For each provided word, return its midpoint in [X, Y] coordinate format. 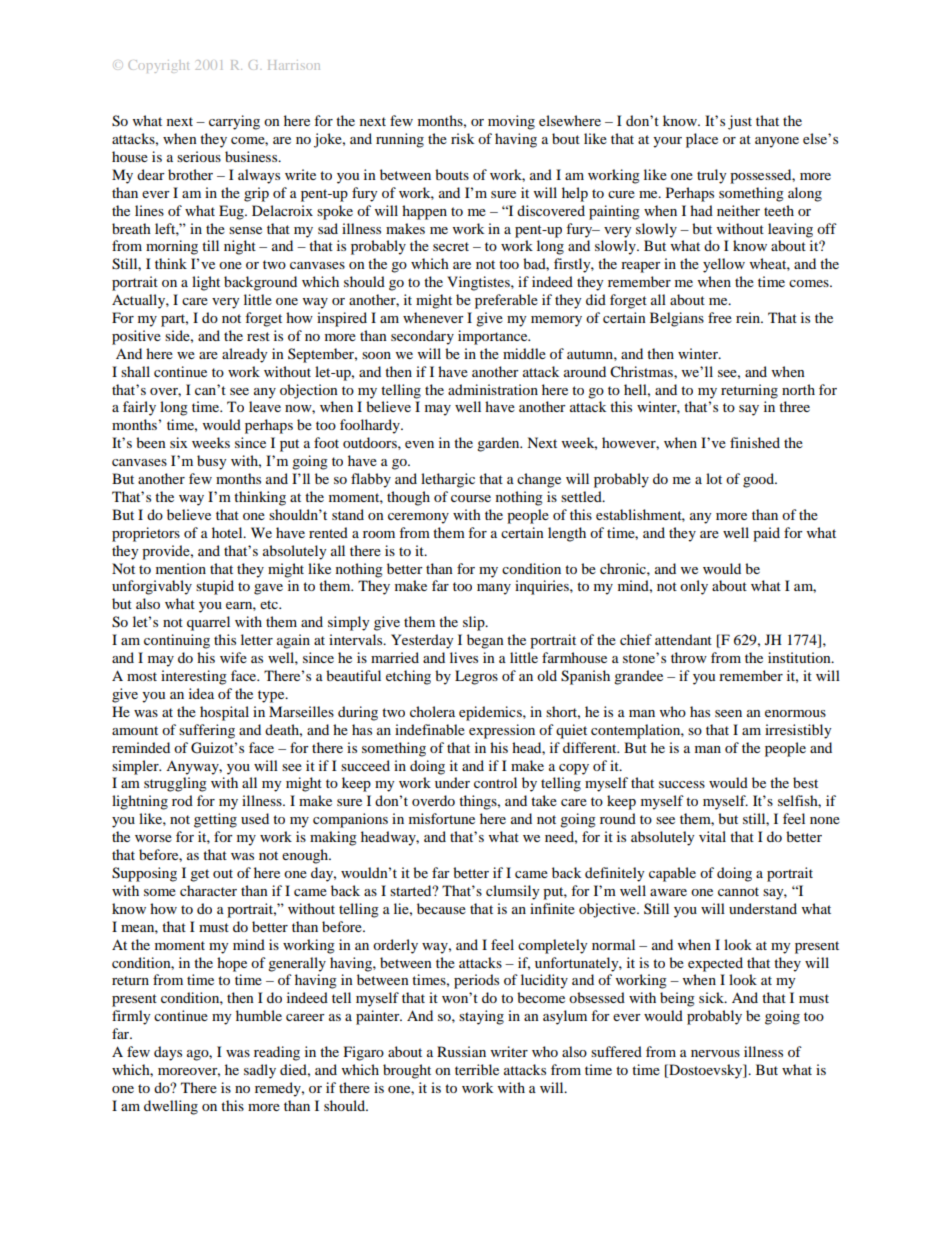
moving [511, 122]
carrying [234, 122]
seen [728, 713]
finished [755, 442]
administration [493, 389]
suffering [207, 731]
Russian [461, 1051]
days [168, 1053]
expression [502, 731]
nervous [715, 1053]
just [740, 122]
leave [265, 406]
